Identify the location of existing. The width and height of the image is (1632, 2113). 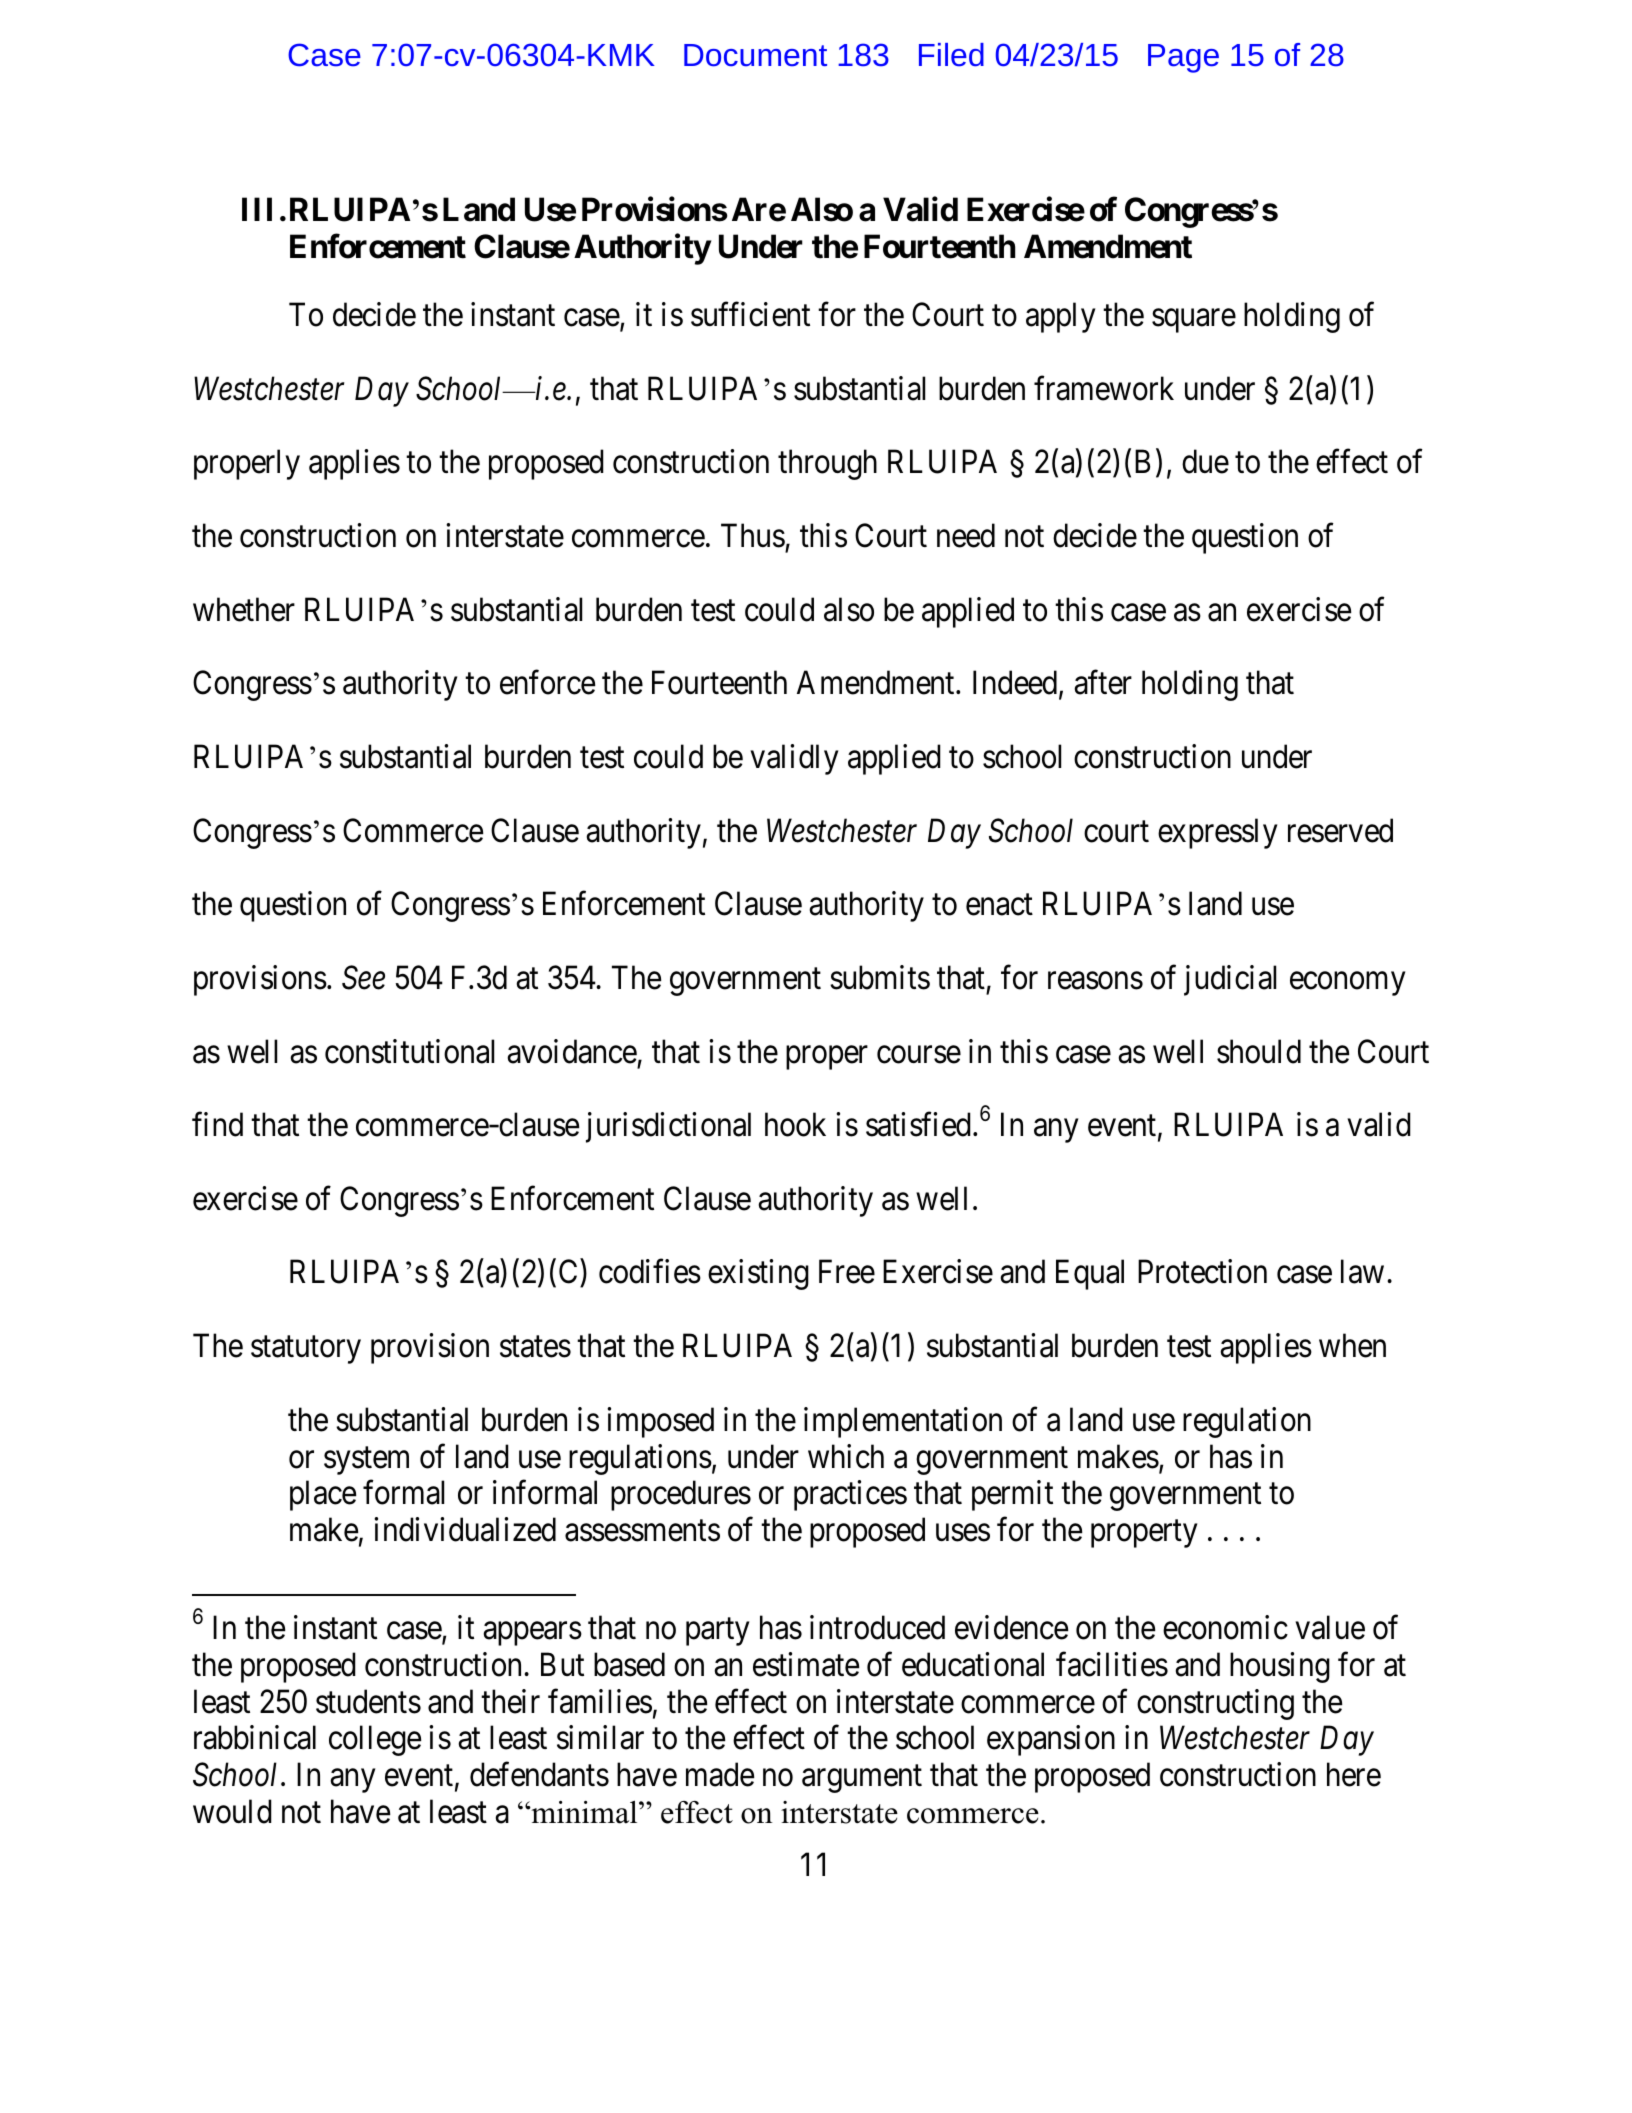
(758, 1275).
